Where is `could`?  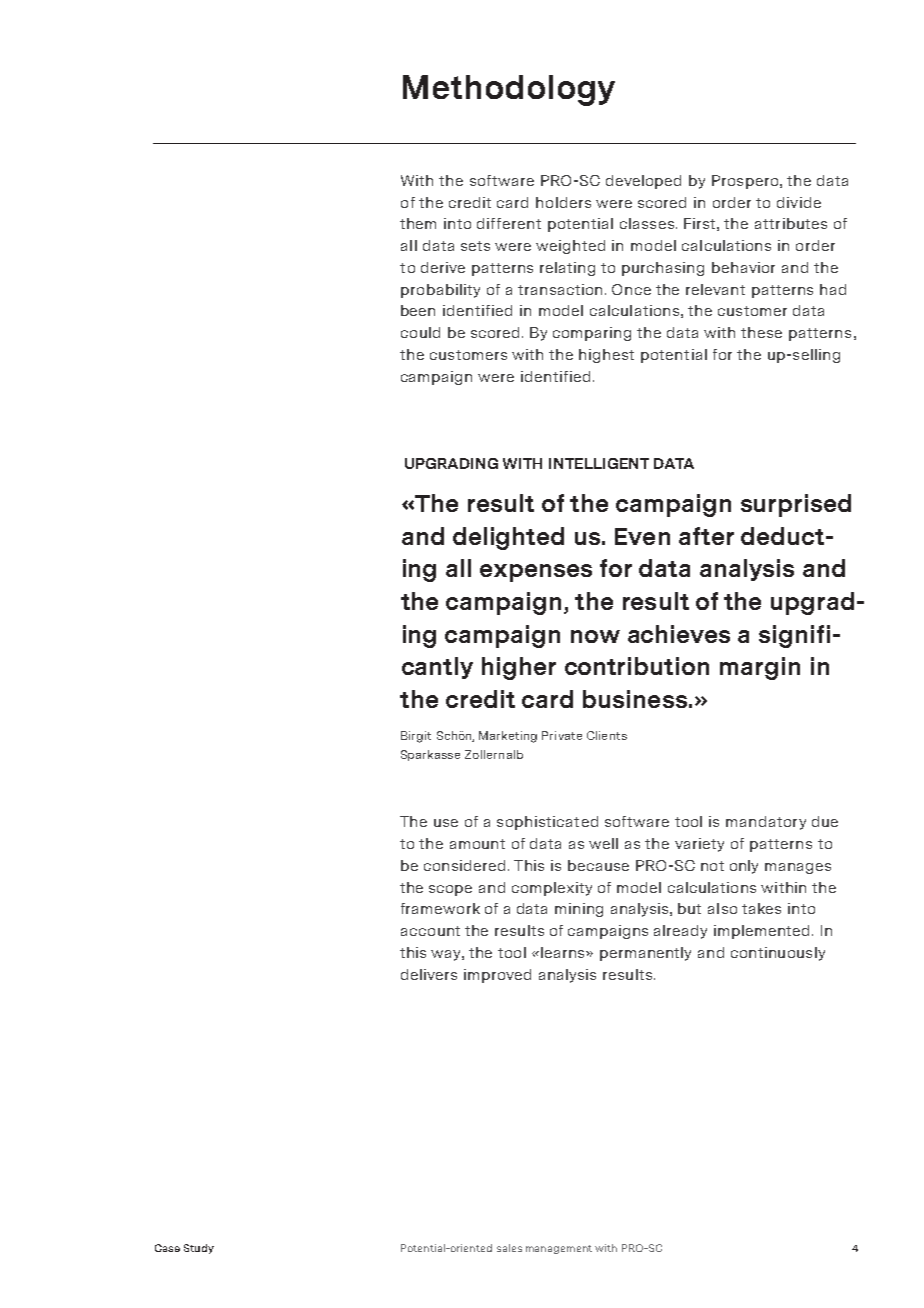 could is located at coordinates (420, 332).
